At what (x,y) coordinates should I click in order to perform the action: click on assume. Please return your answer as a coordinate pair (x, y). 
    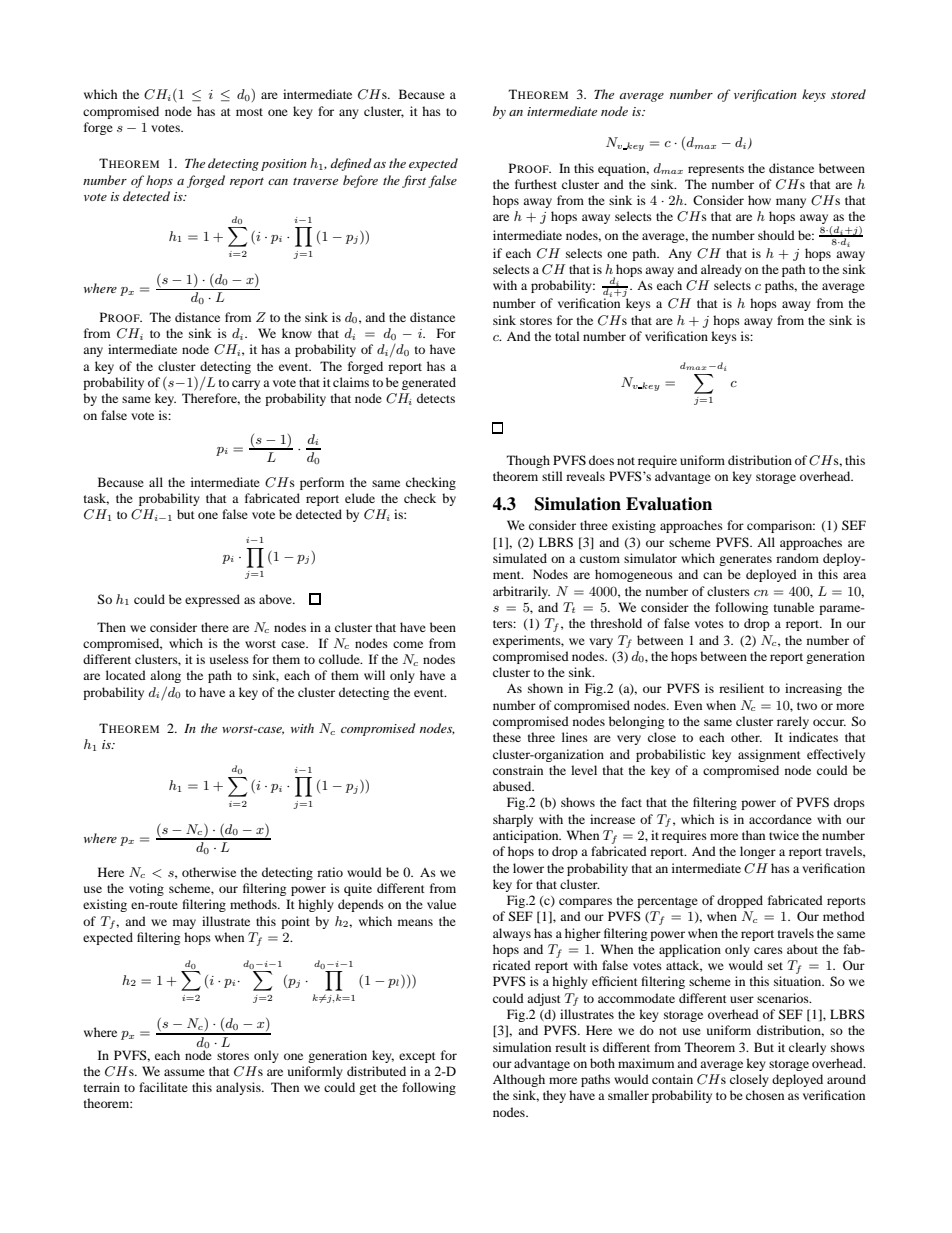
    Looking at the image, I should click on (184, 1072).
